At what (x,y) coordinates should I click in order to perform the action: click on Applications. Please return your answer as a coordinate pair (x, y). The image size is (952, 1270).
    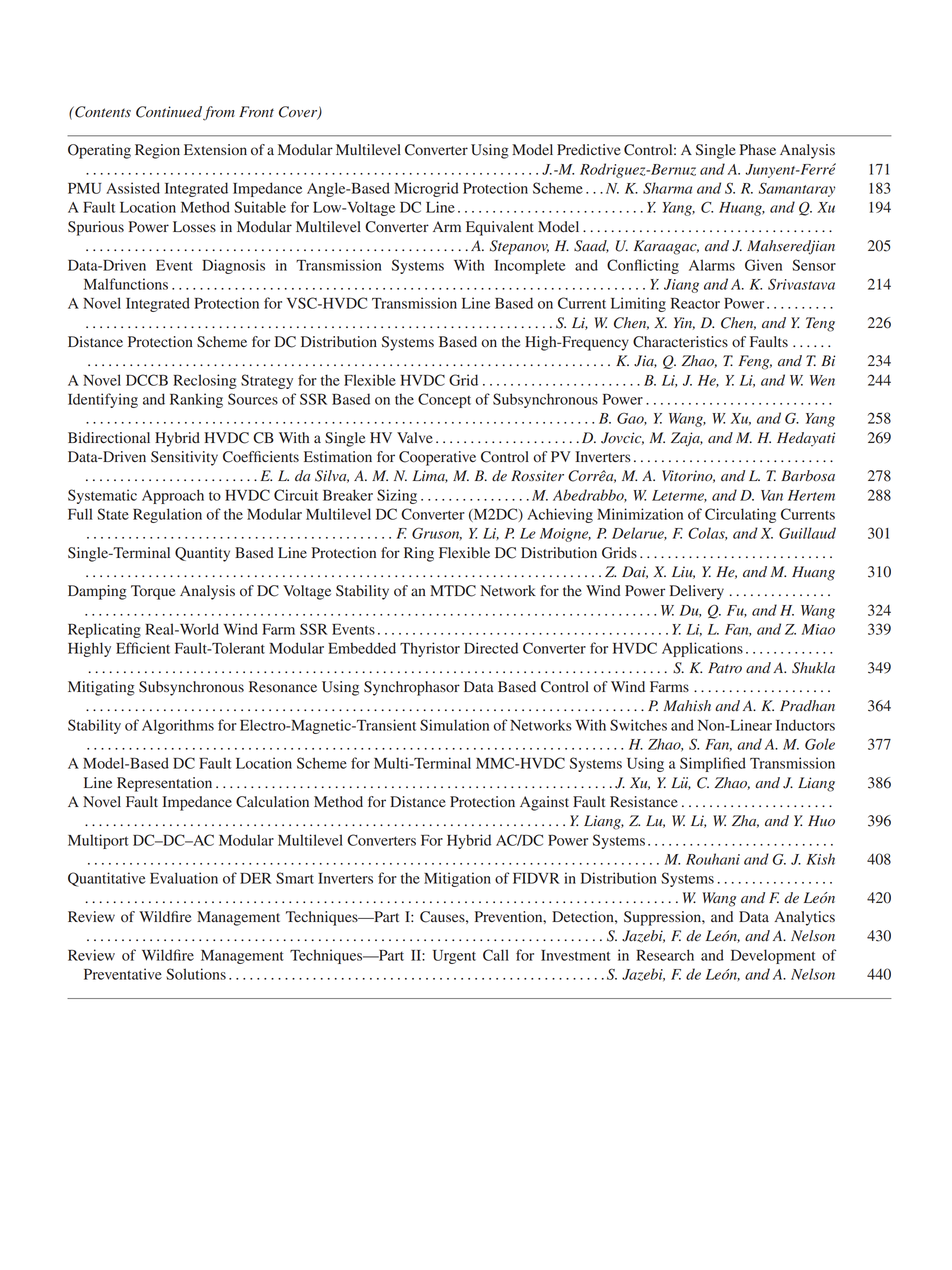
    Looking at the image, I should click on (702, 649).
